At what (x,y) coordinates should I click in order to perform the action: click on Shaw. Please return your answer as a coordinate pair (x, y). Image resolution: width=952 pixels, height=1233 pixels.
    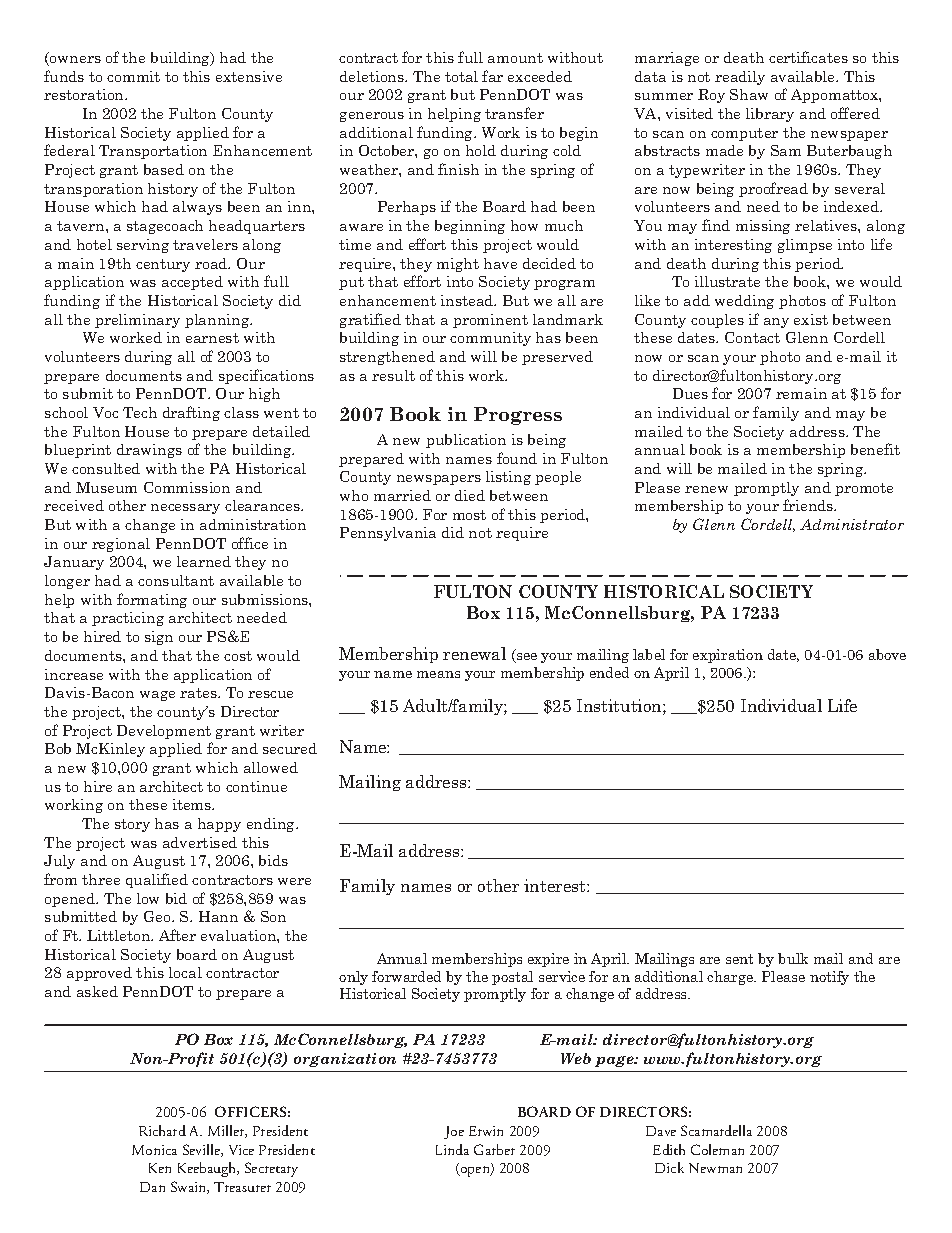
    Looking at the image, I should click on (749, 94).
